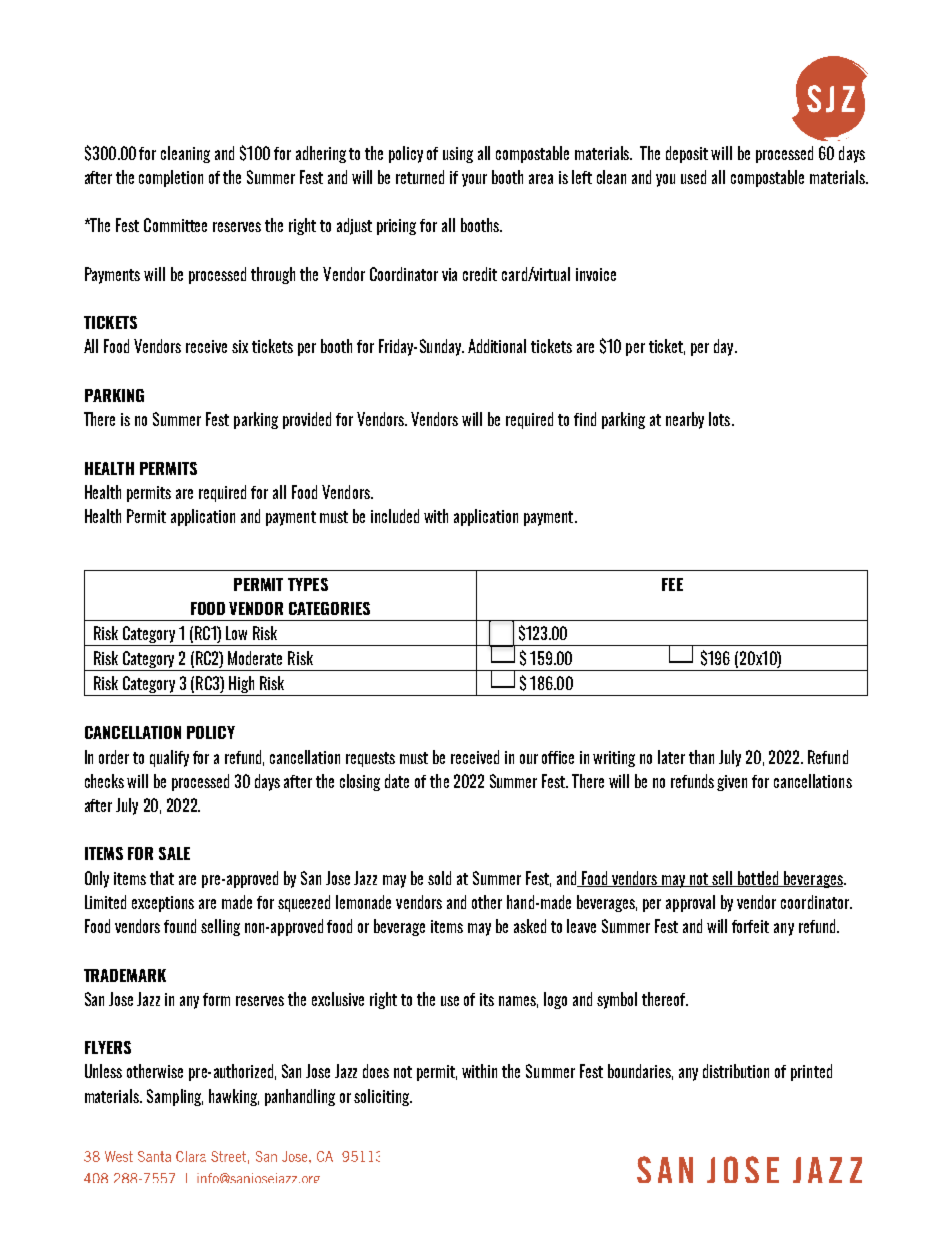 The image size is (952, 1233). What do you see at coordinates (171, 178) in the document?
I see `completion` at bounding box center [171, 178].
